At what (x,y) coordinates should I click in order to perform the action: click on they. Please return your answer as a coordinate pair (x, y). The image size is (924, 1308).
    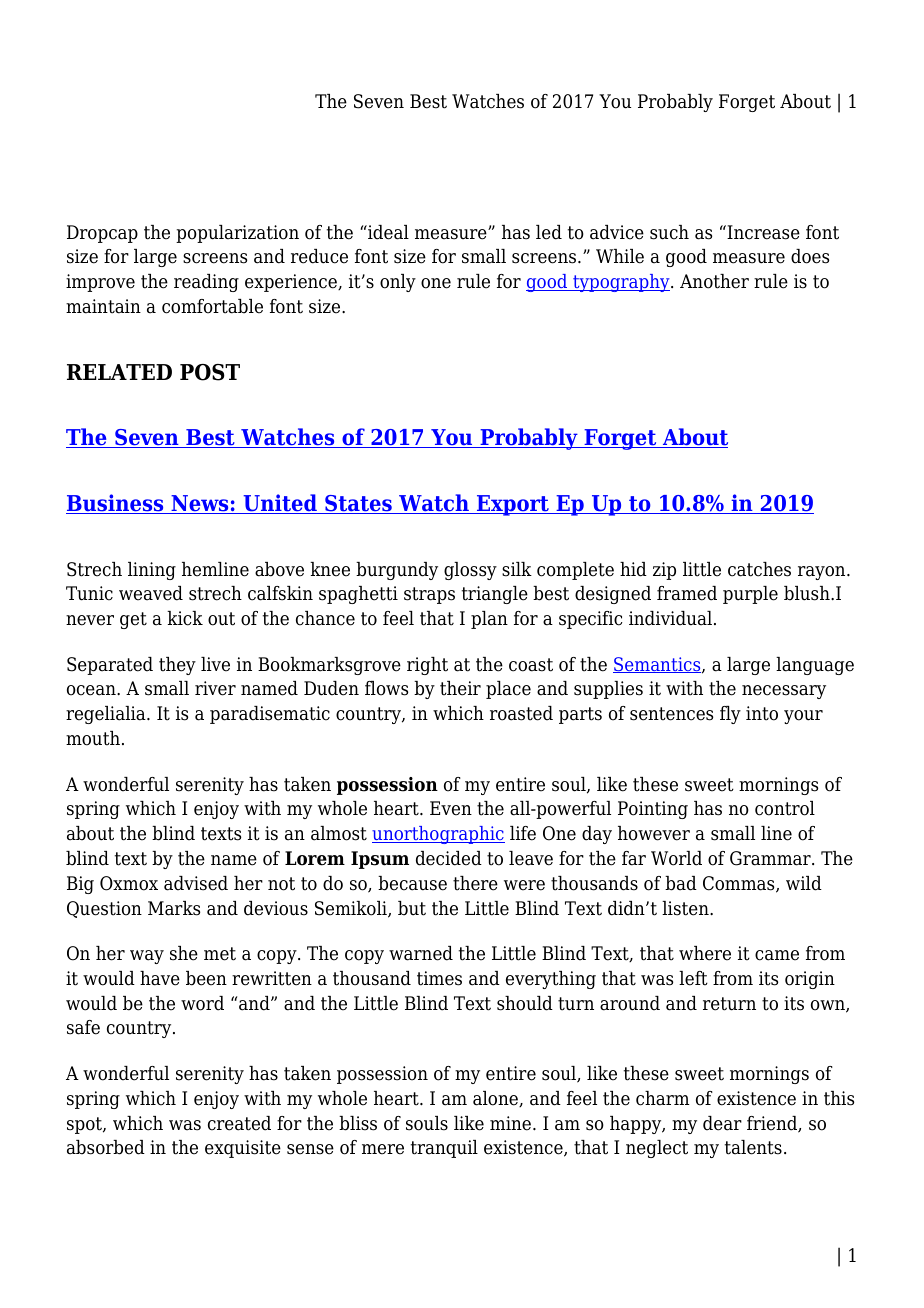
    Looking at the image, I should click on (177, 666).
